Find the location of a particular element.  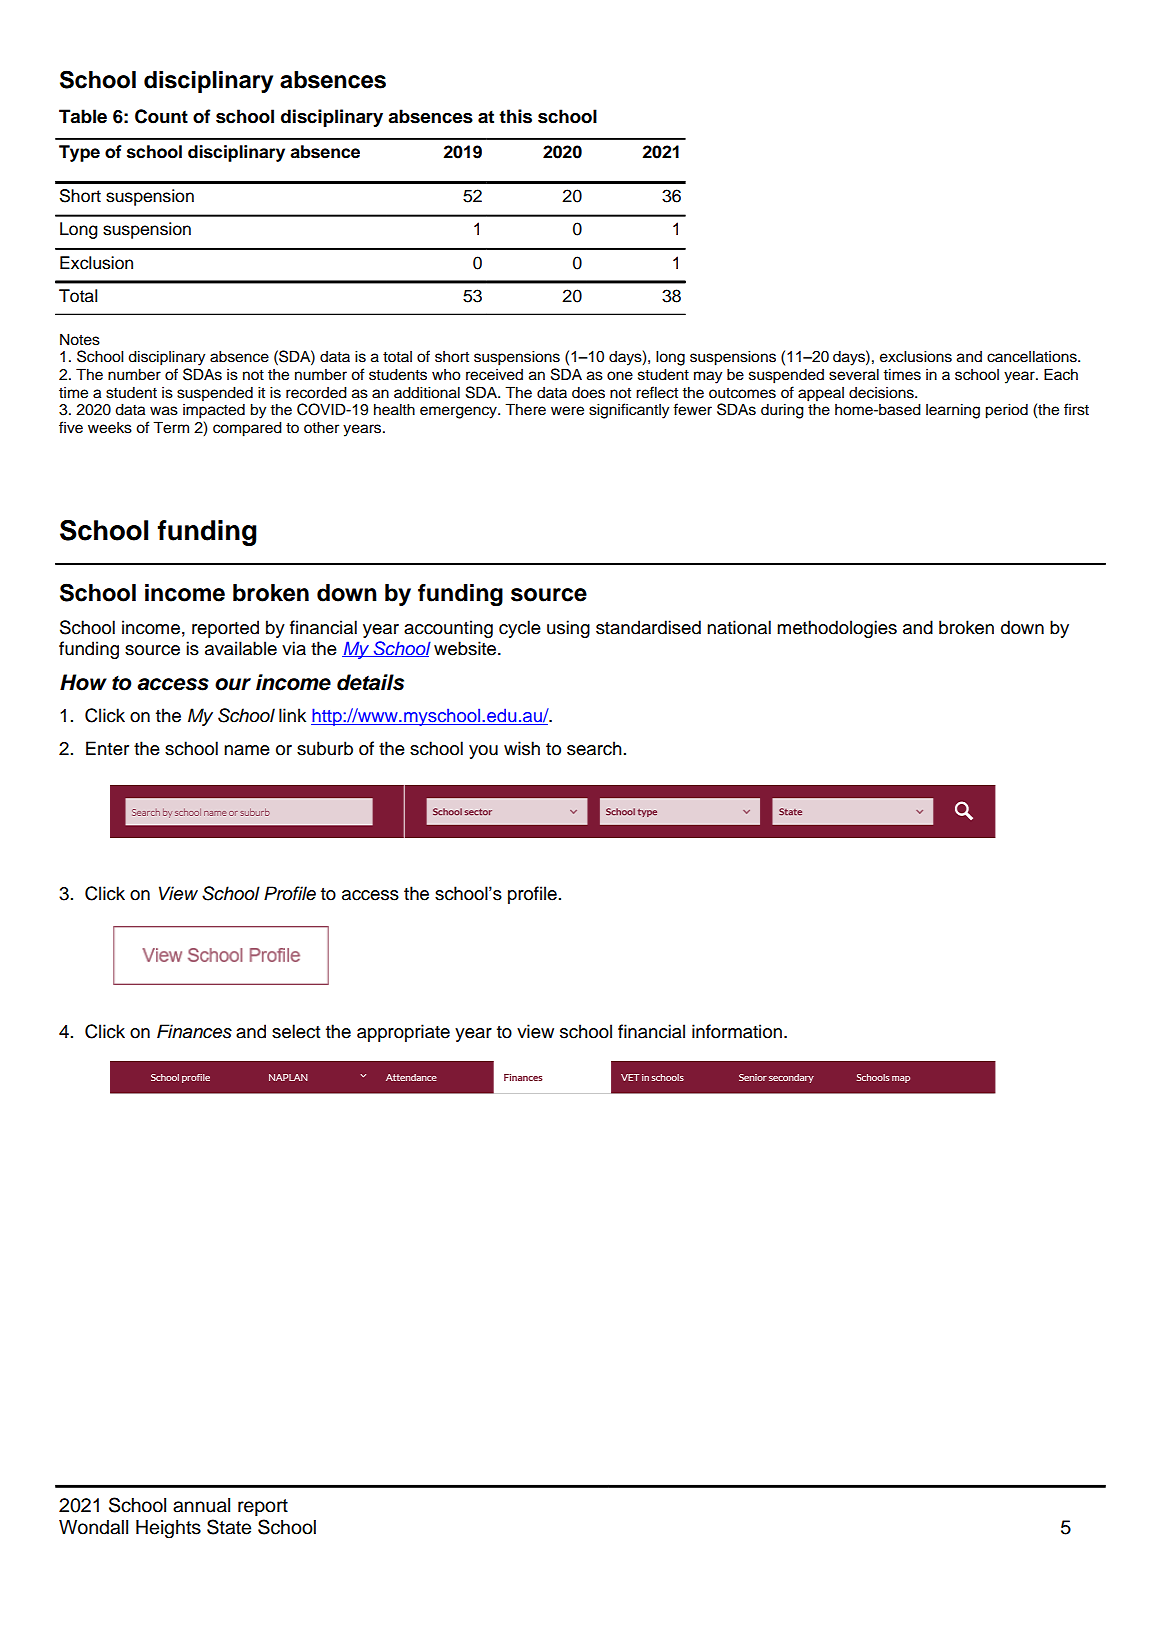

were is located at coordinates (567, 411).
